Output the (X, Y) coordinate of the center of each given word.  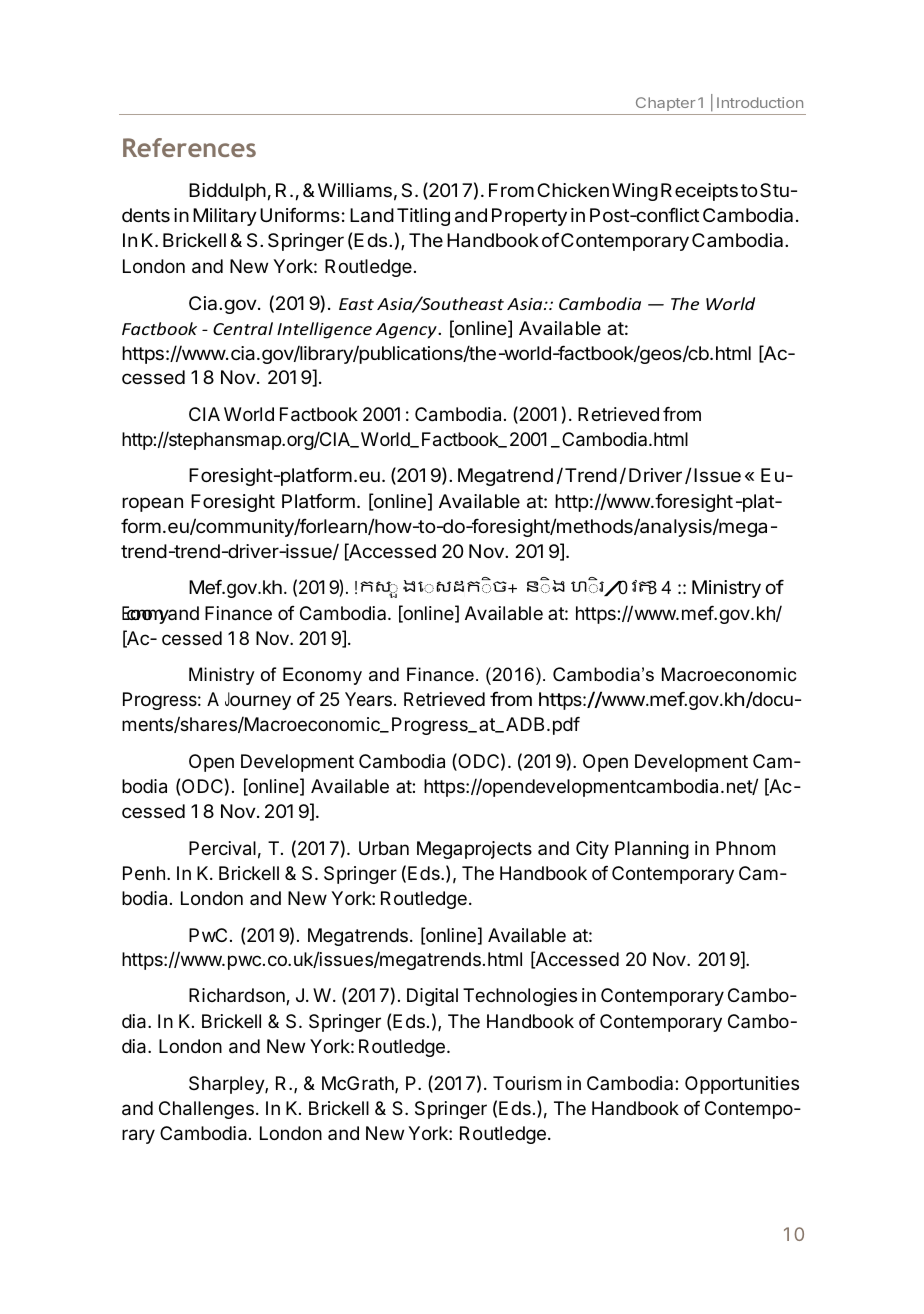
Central (243, 328)
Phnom (745, 848)
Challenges (206, 1110)
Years (368, 699)
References (189, 147)
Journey (258, 701)
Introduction (760, 102)
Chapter (666, 104)
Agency (407, 331)
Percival (222, 848)
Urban (384, 848)
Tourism (527, 1083)
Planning (652, 850)
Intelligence (324, 330)
